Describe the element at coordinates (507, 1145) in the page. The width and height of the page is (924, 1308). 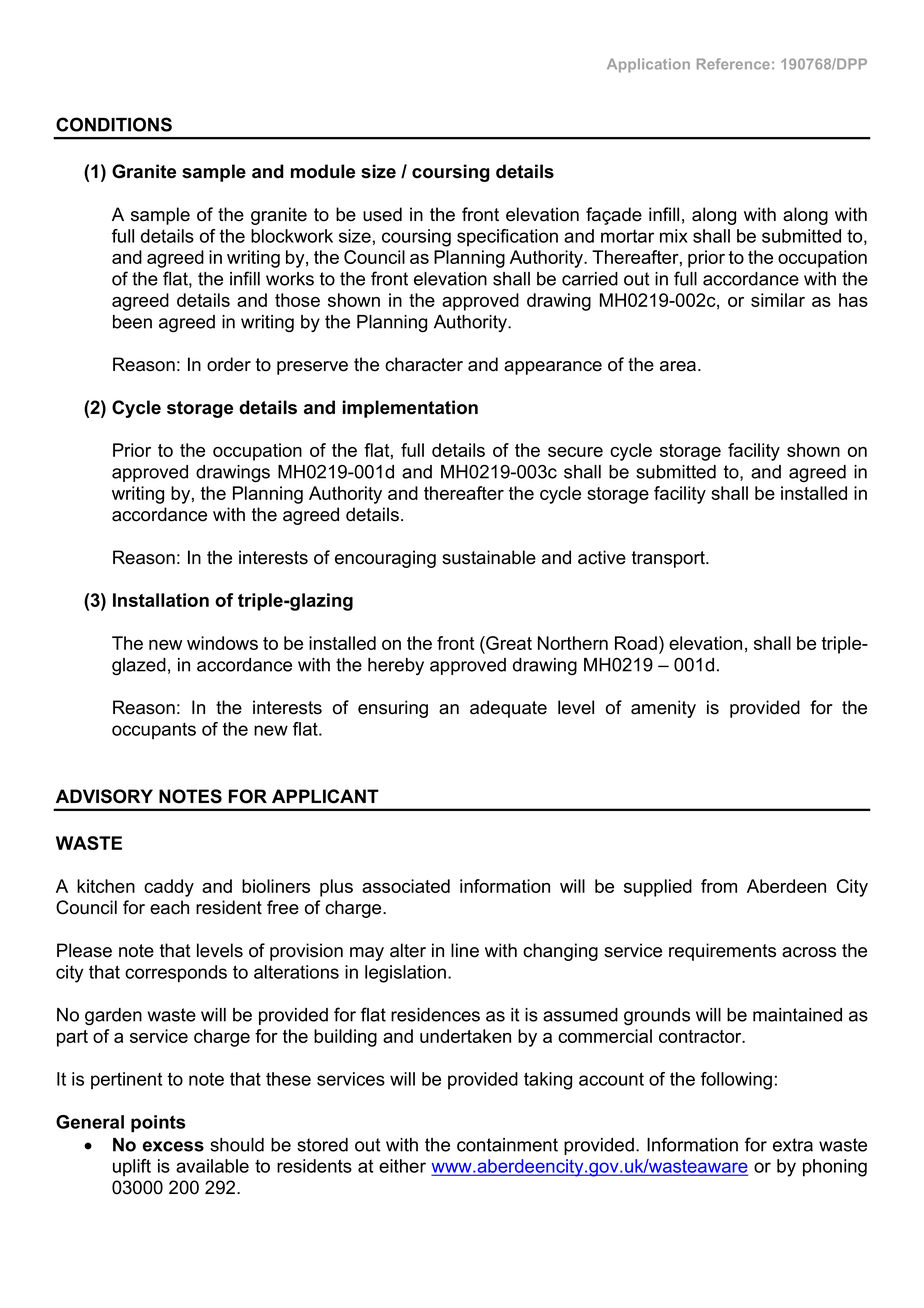
I see `containment` at that location.
